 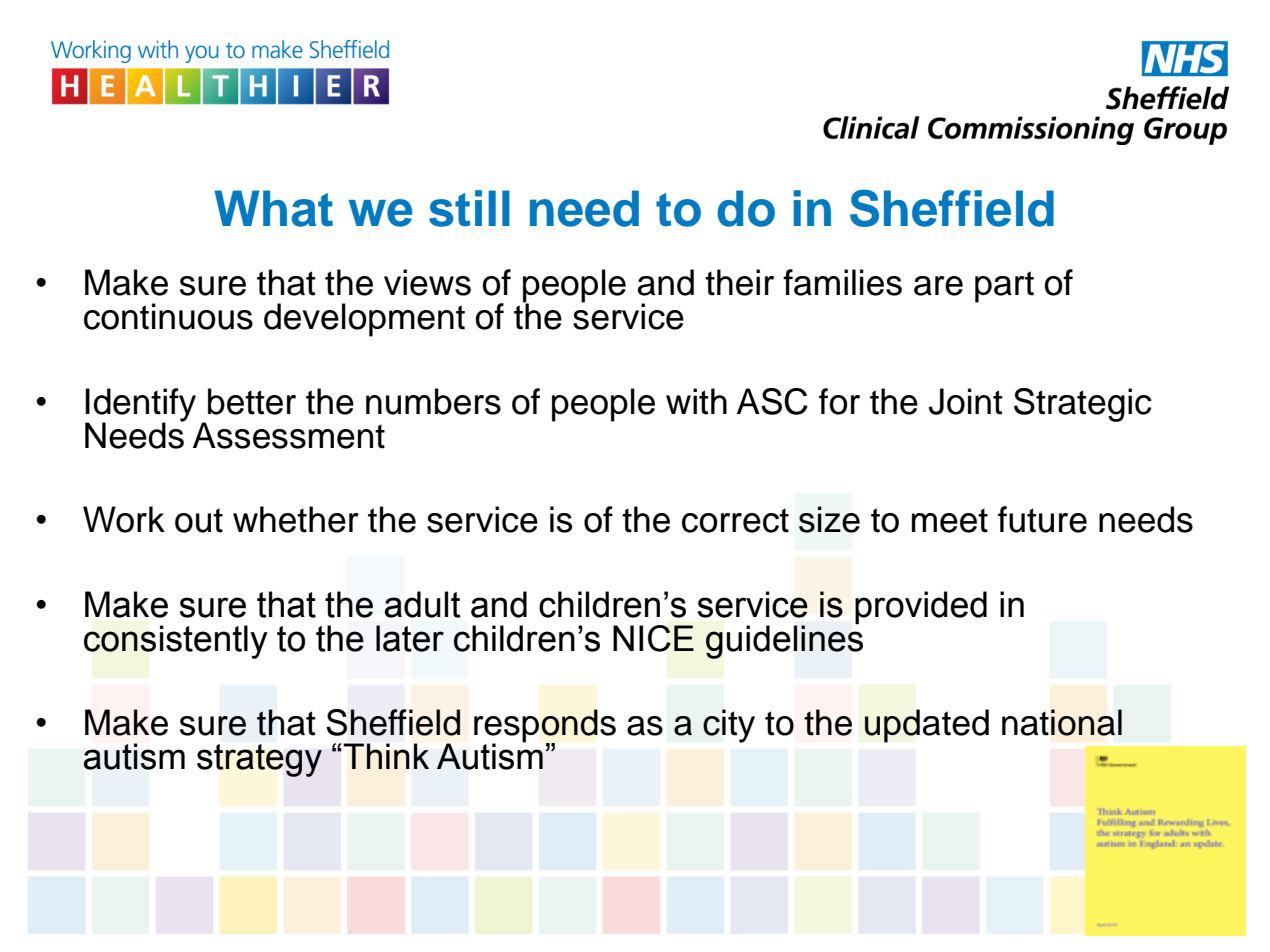 What do you see at coordinates (252, 401) in the document?
I see `better` at bounding box center [252, 401].
